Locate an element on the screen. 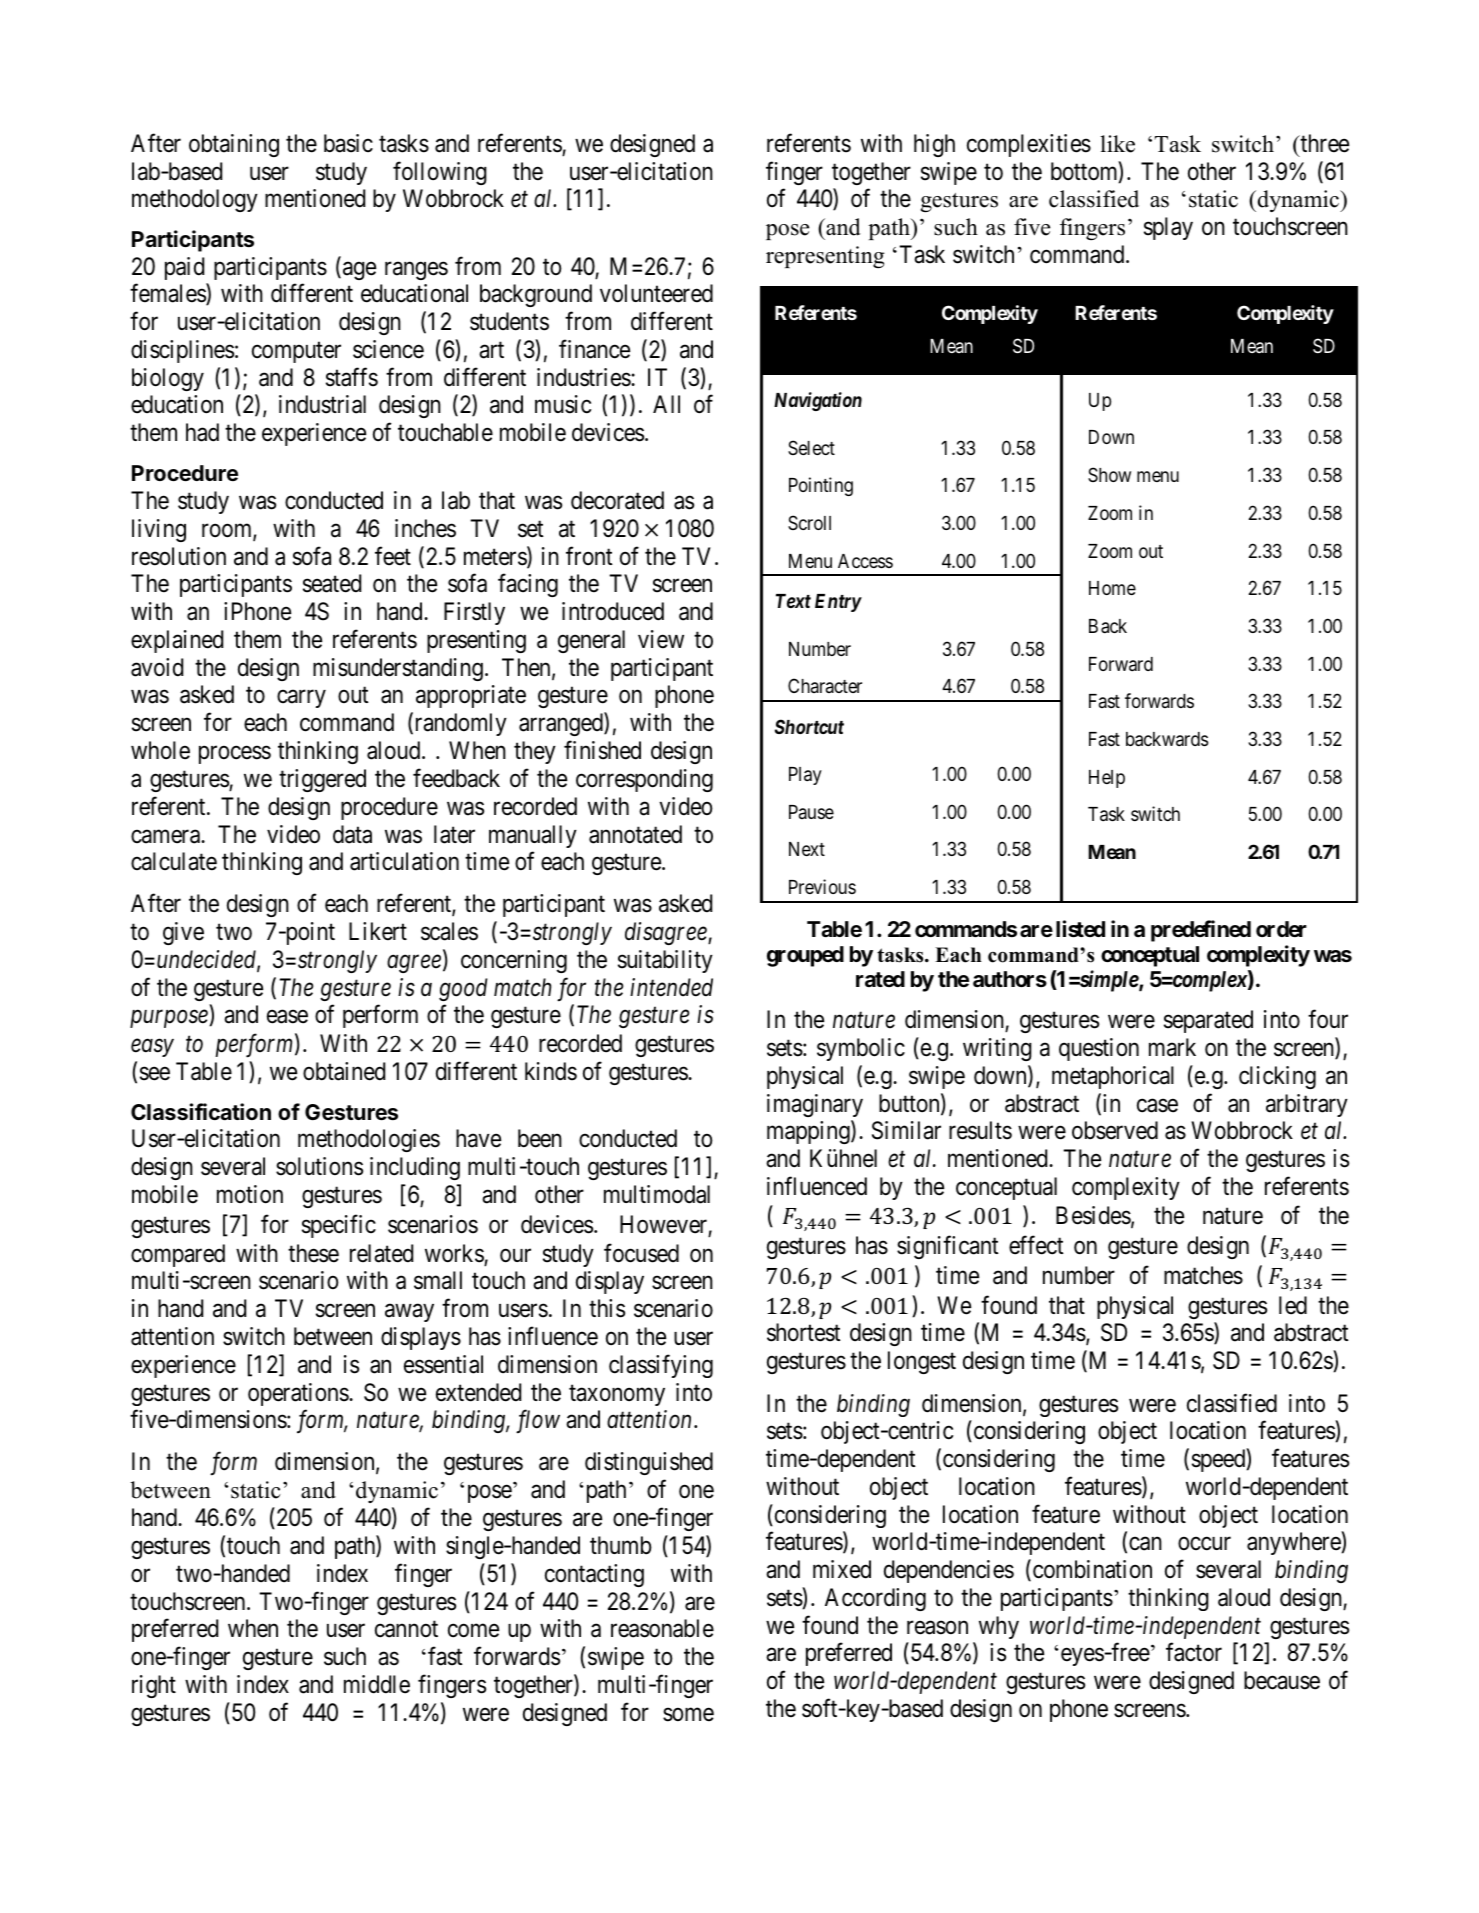  volunteered is located at coordinates (656, 293).
